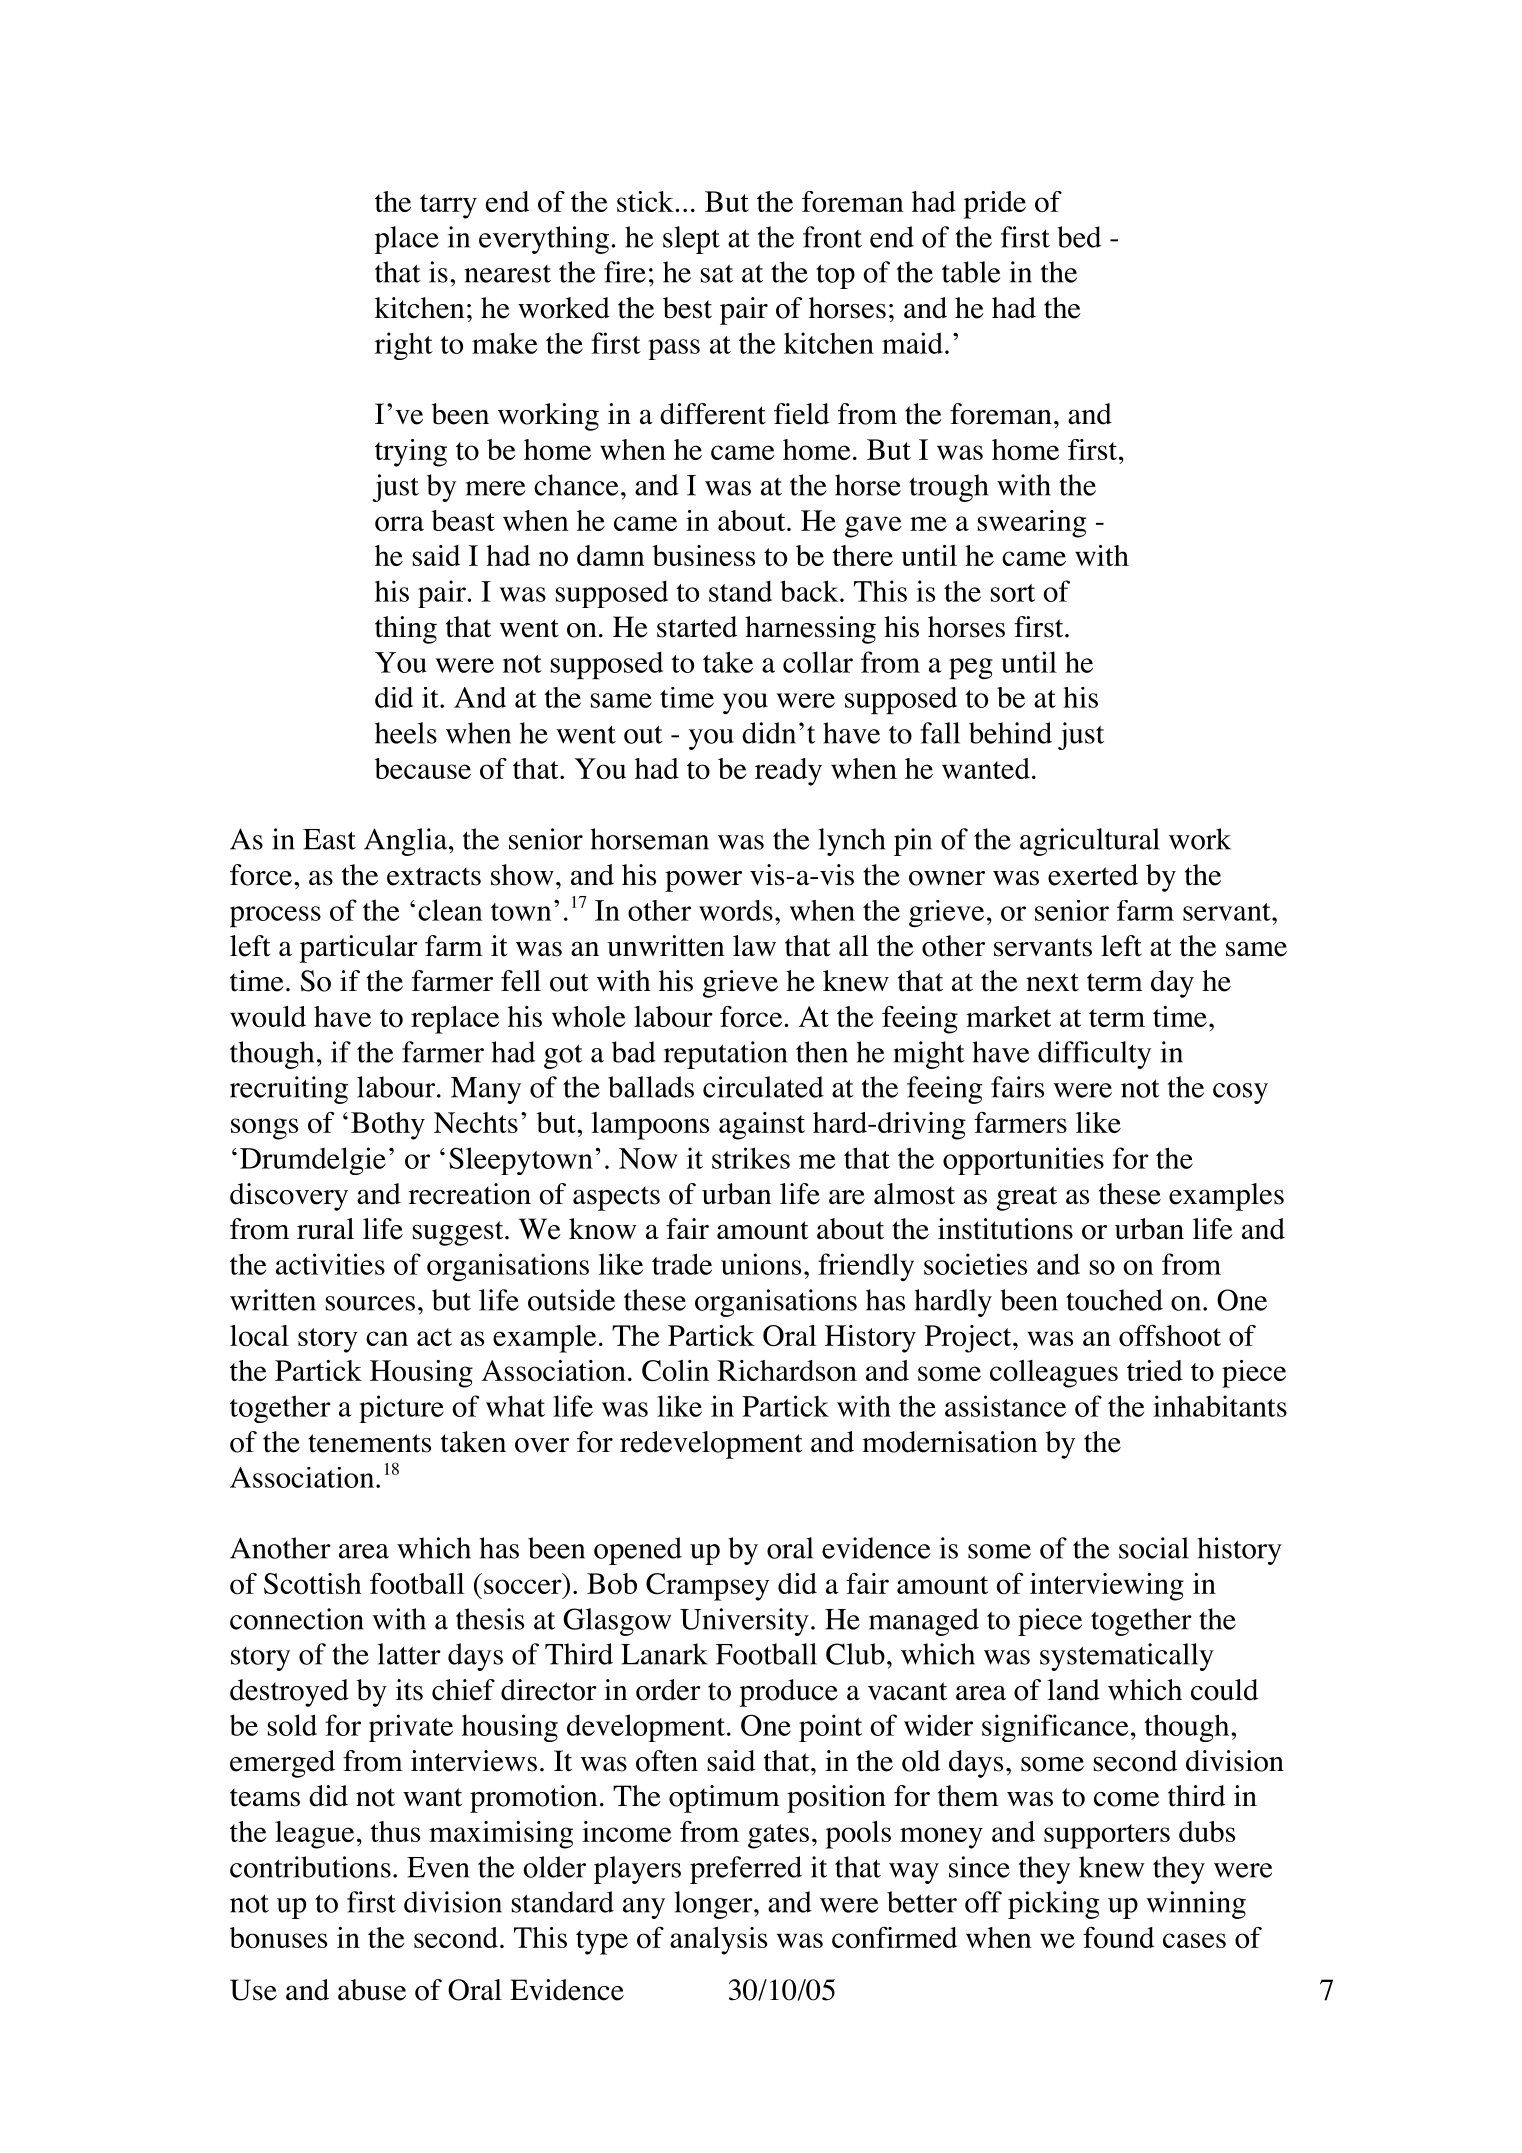 This page has width=1522, height=2153. I want to click on bed, so click(1079, 237).
